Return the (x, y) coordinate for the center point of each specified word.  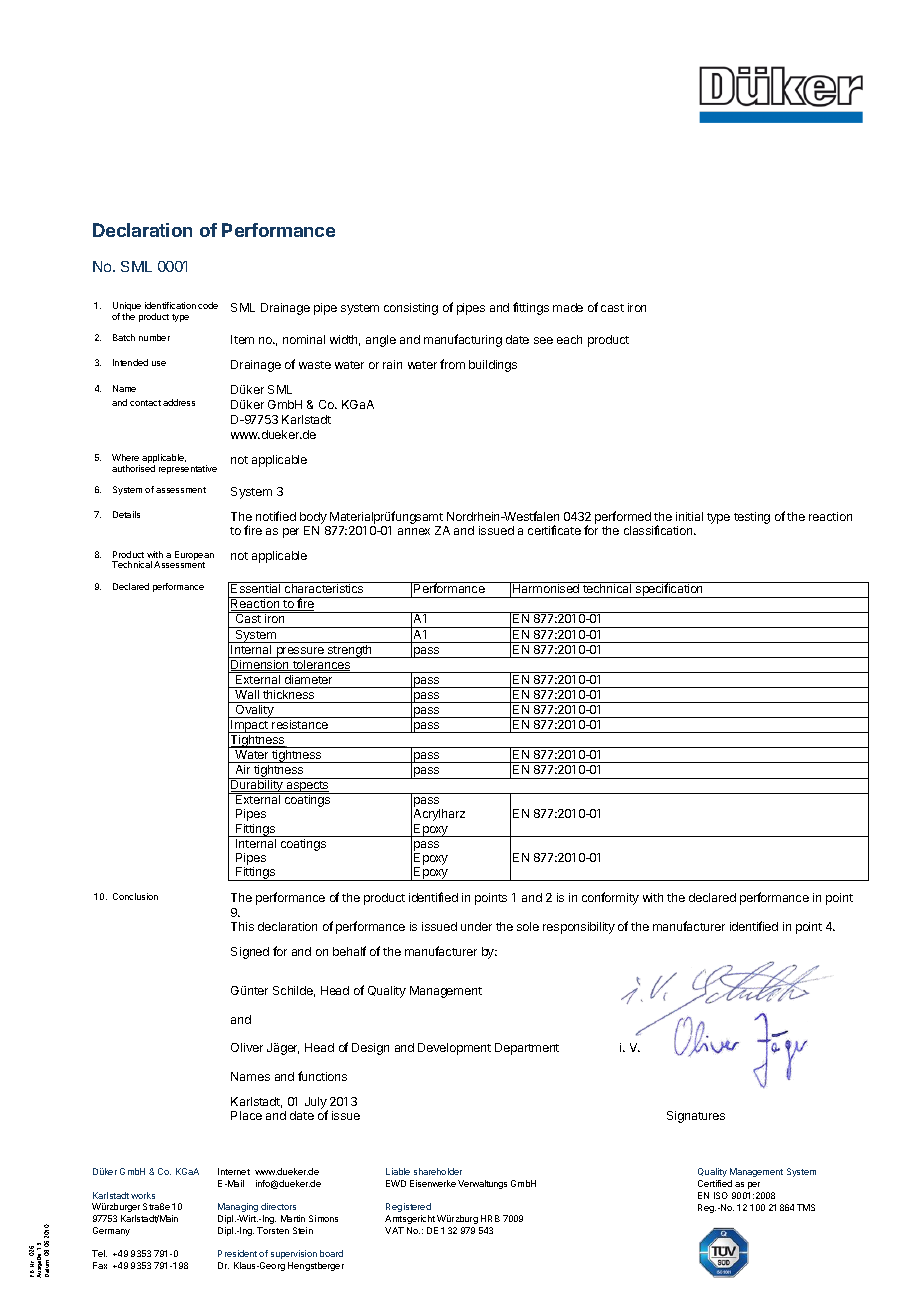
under (476, 926)
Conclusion (135, 896)
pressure (300, 652)
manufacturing (463, 340)
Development (454, 1049)
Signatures (696, 1117)
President (237, 1253)
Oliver (247, 1047)
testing (752, 518)
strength (350, 651)
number (154, 337)
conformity (610, 898)
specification (669, 590)
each (569, 339)
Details (126, 514)
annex (414, 531)
